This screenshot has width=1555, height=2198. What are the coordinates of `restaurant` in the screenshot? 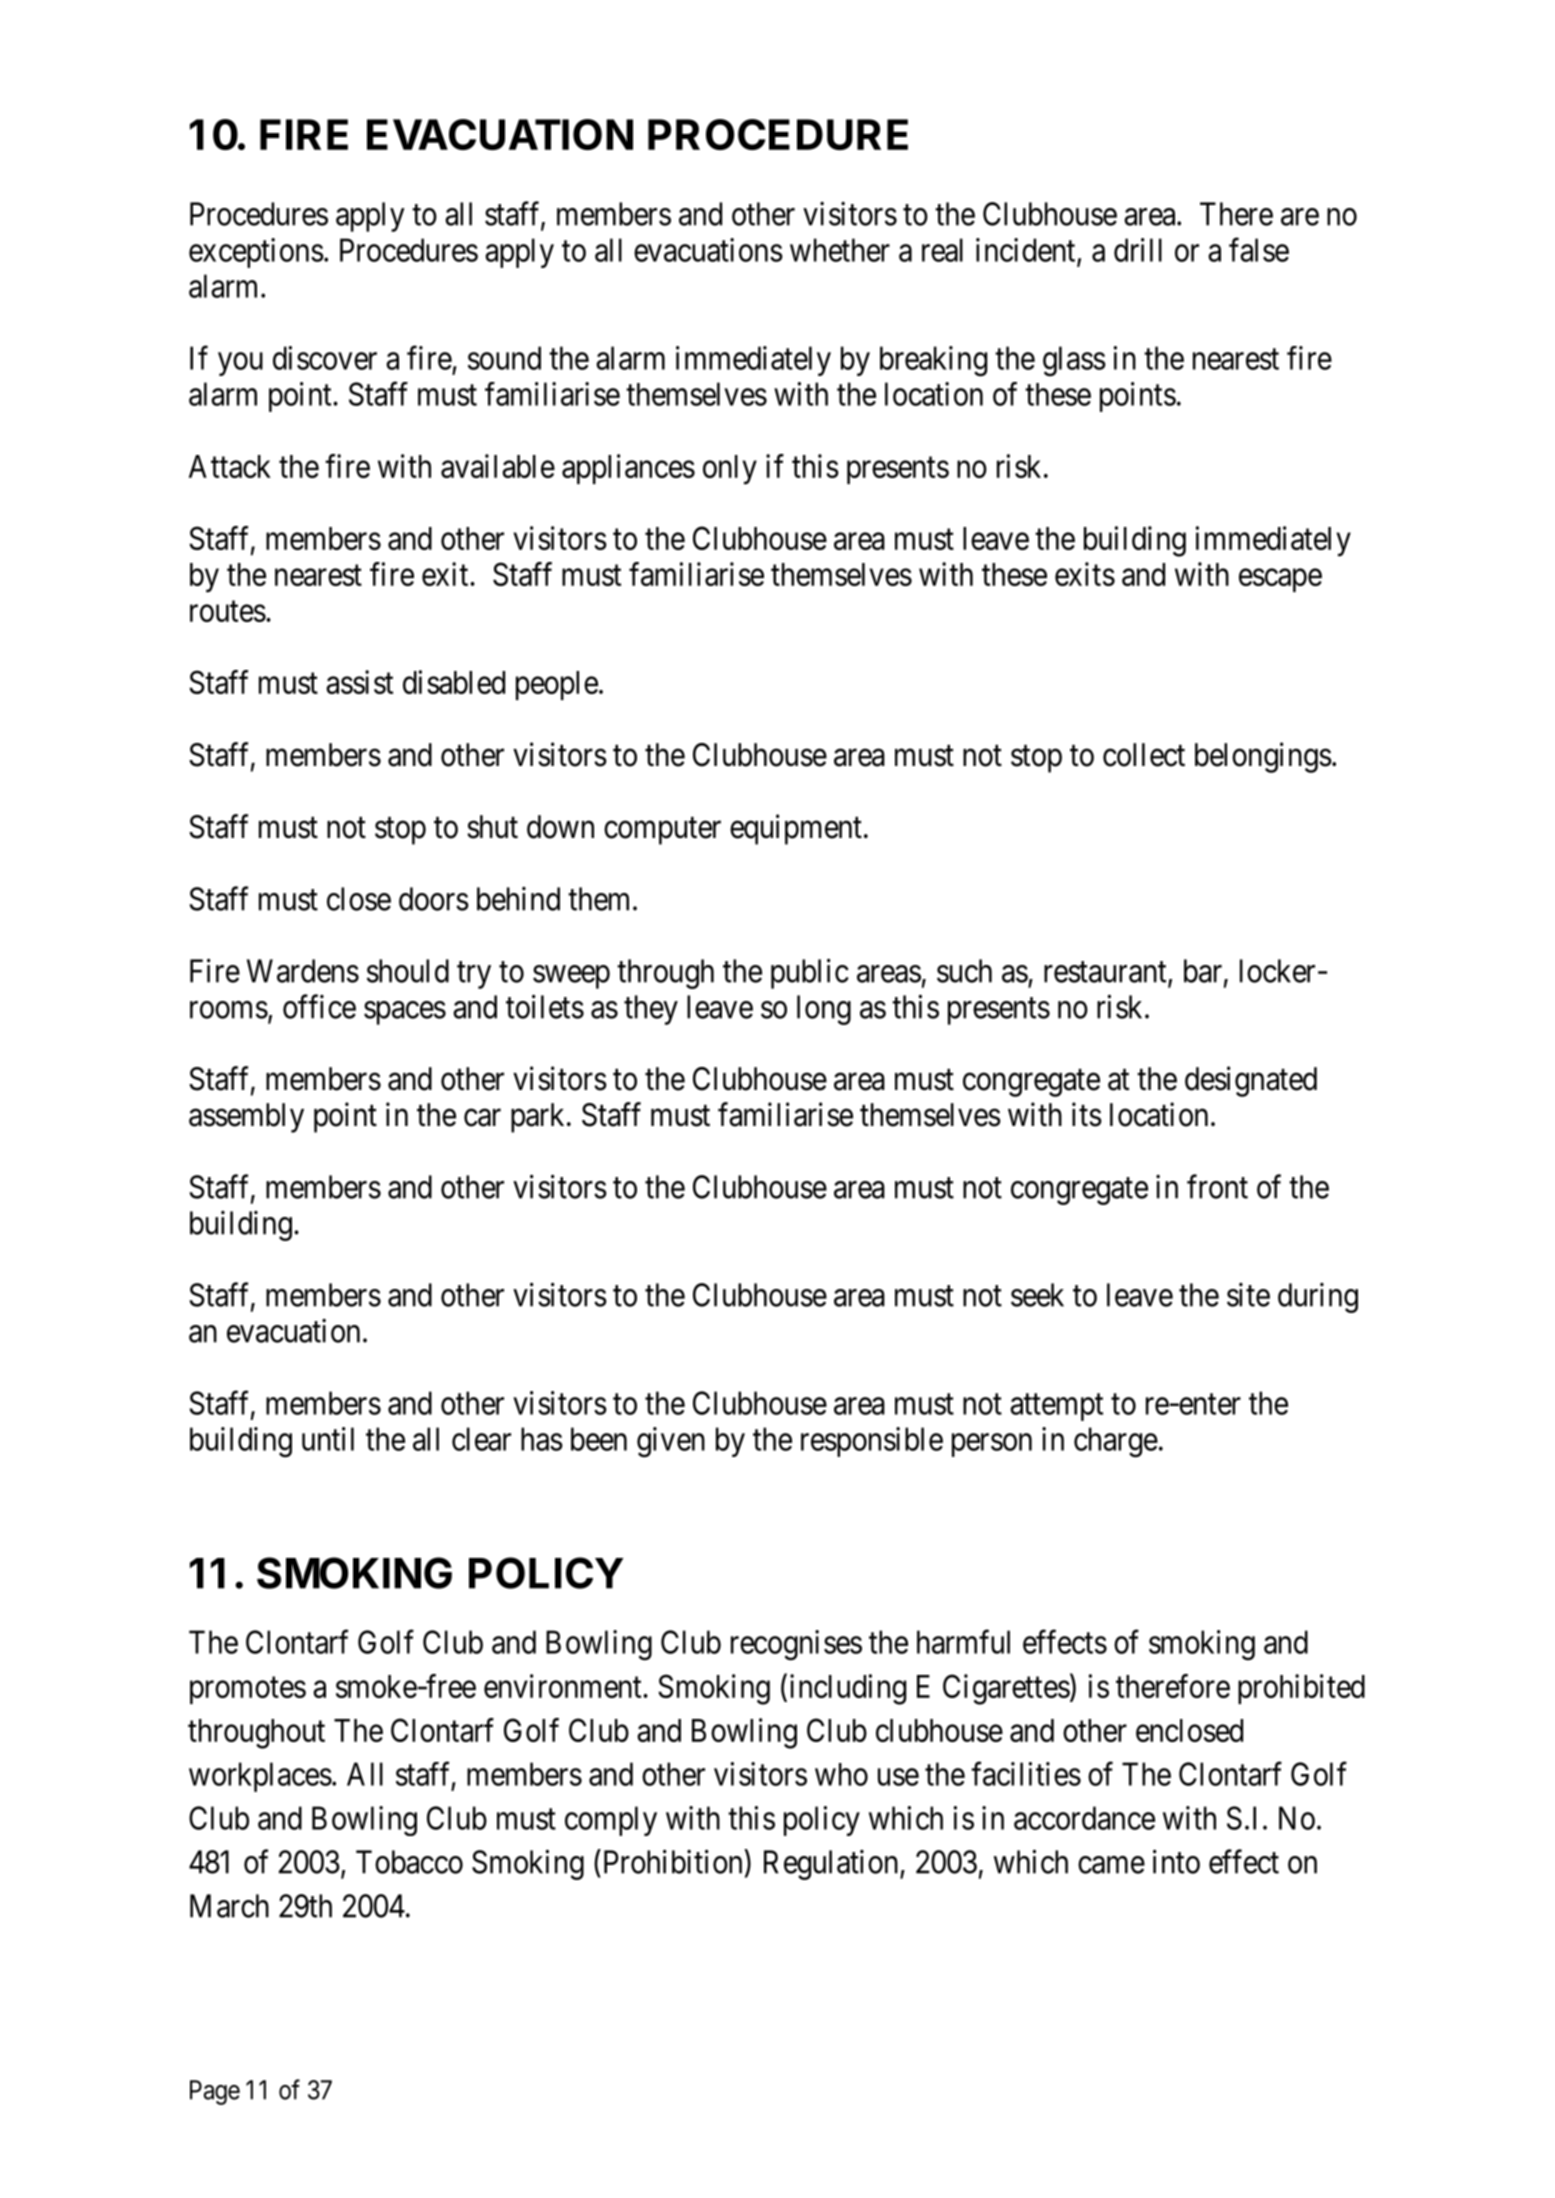 It's located at (1106, 973).
